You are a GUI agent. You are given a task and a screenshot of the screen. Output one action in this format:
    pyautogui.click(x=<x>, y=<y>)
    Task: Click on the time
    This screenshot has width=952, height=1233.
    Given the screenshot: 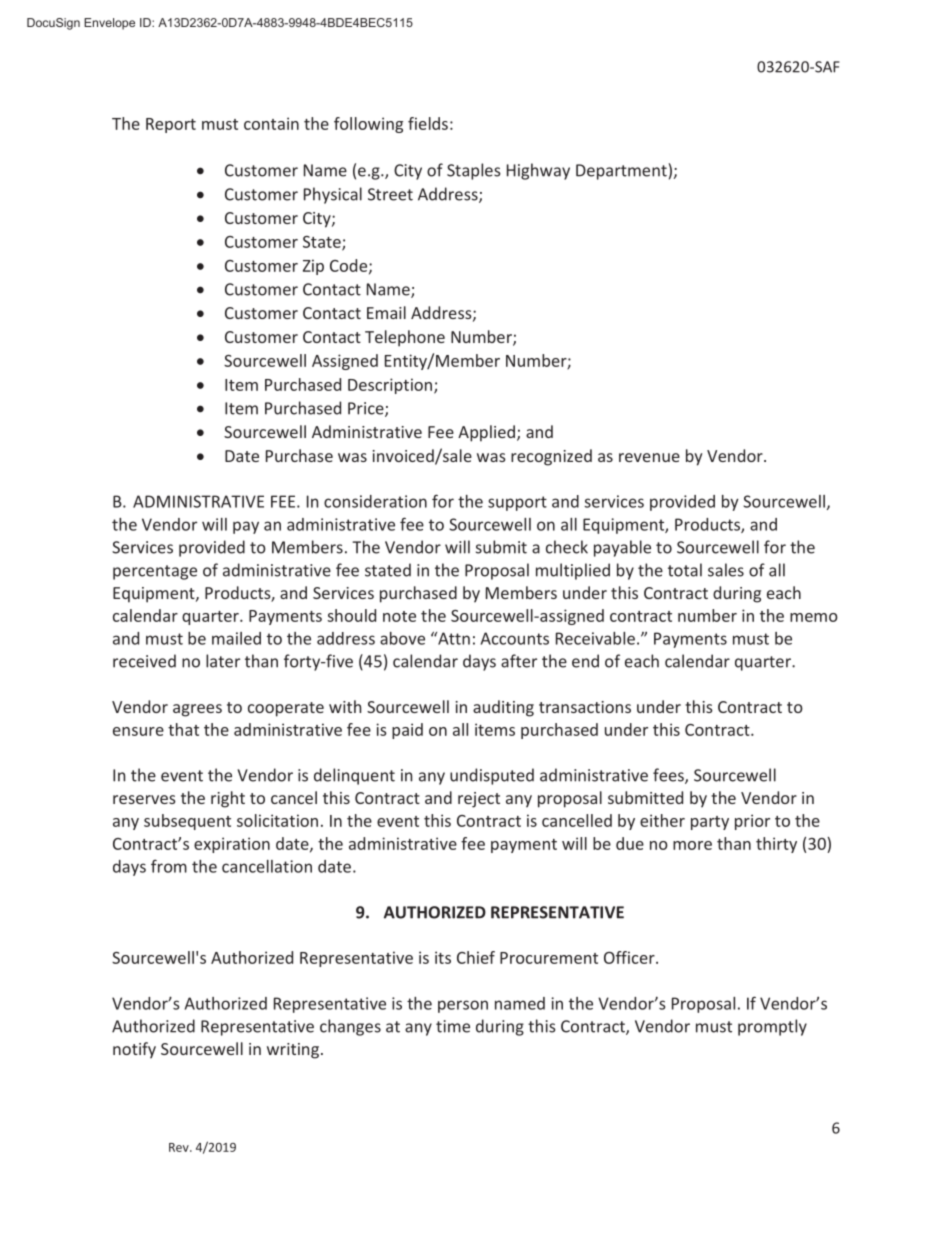 What is the action you would take?
    pyautogui.click(x=453, y=1026)
